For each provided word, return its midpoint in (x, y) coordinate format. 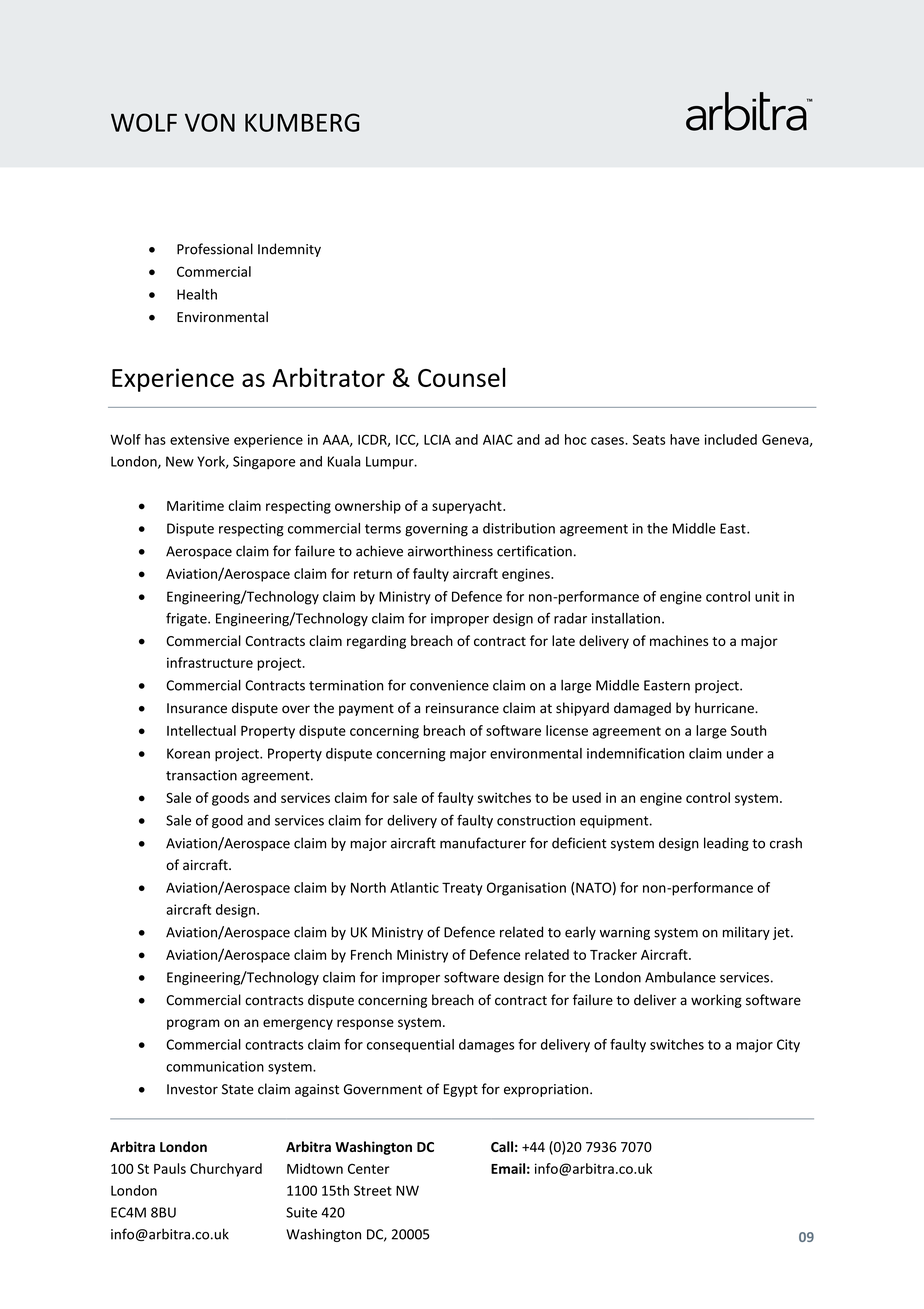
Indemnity (289, 250)
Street (373, 1190)
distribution (519, 528)
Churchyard (226, 1170)
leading (726, 844)
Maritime (195, 505)
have (685, 439)
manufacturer (483, 843)
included (731, 439)
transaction (201, 775)
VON (210, 122)
